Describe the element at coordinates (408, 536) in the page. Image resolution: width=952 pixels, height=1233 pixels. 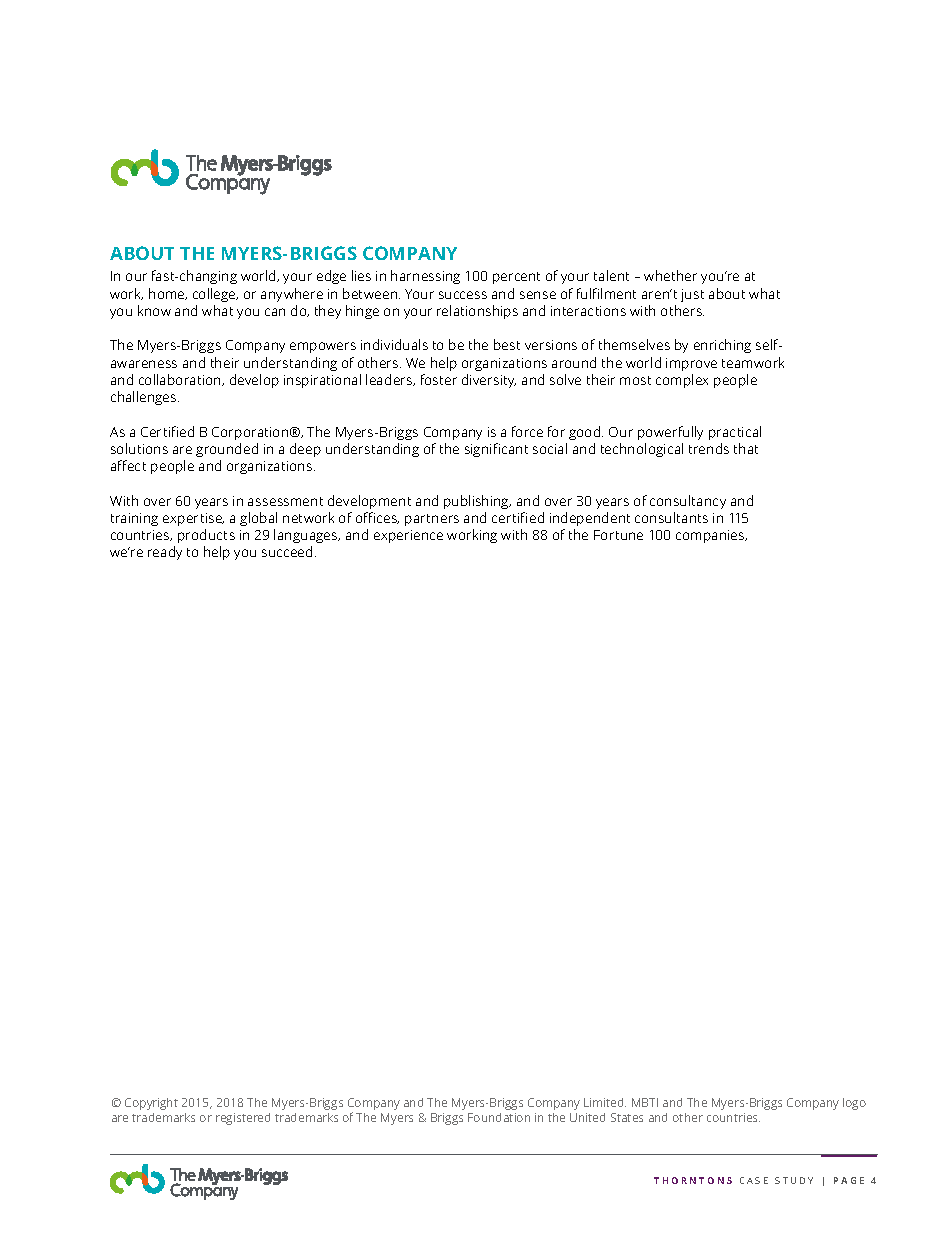
I see `experience` at that location.
